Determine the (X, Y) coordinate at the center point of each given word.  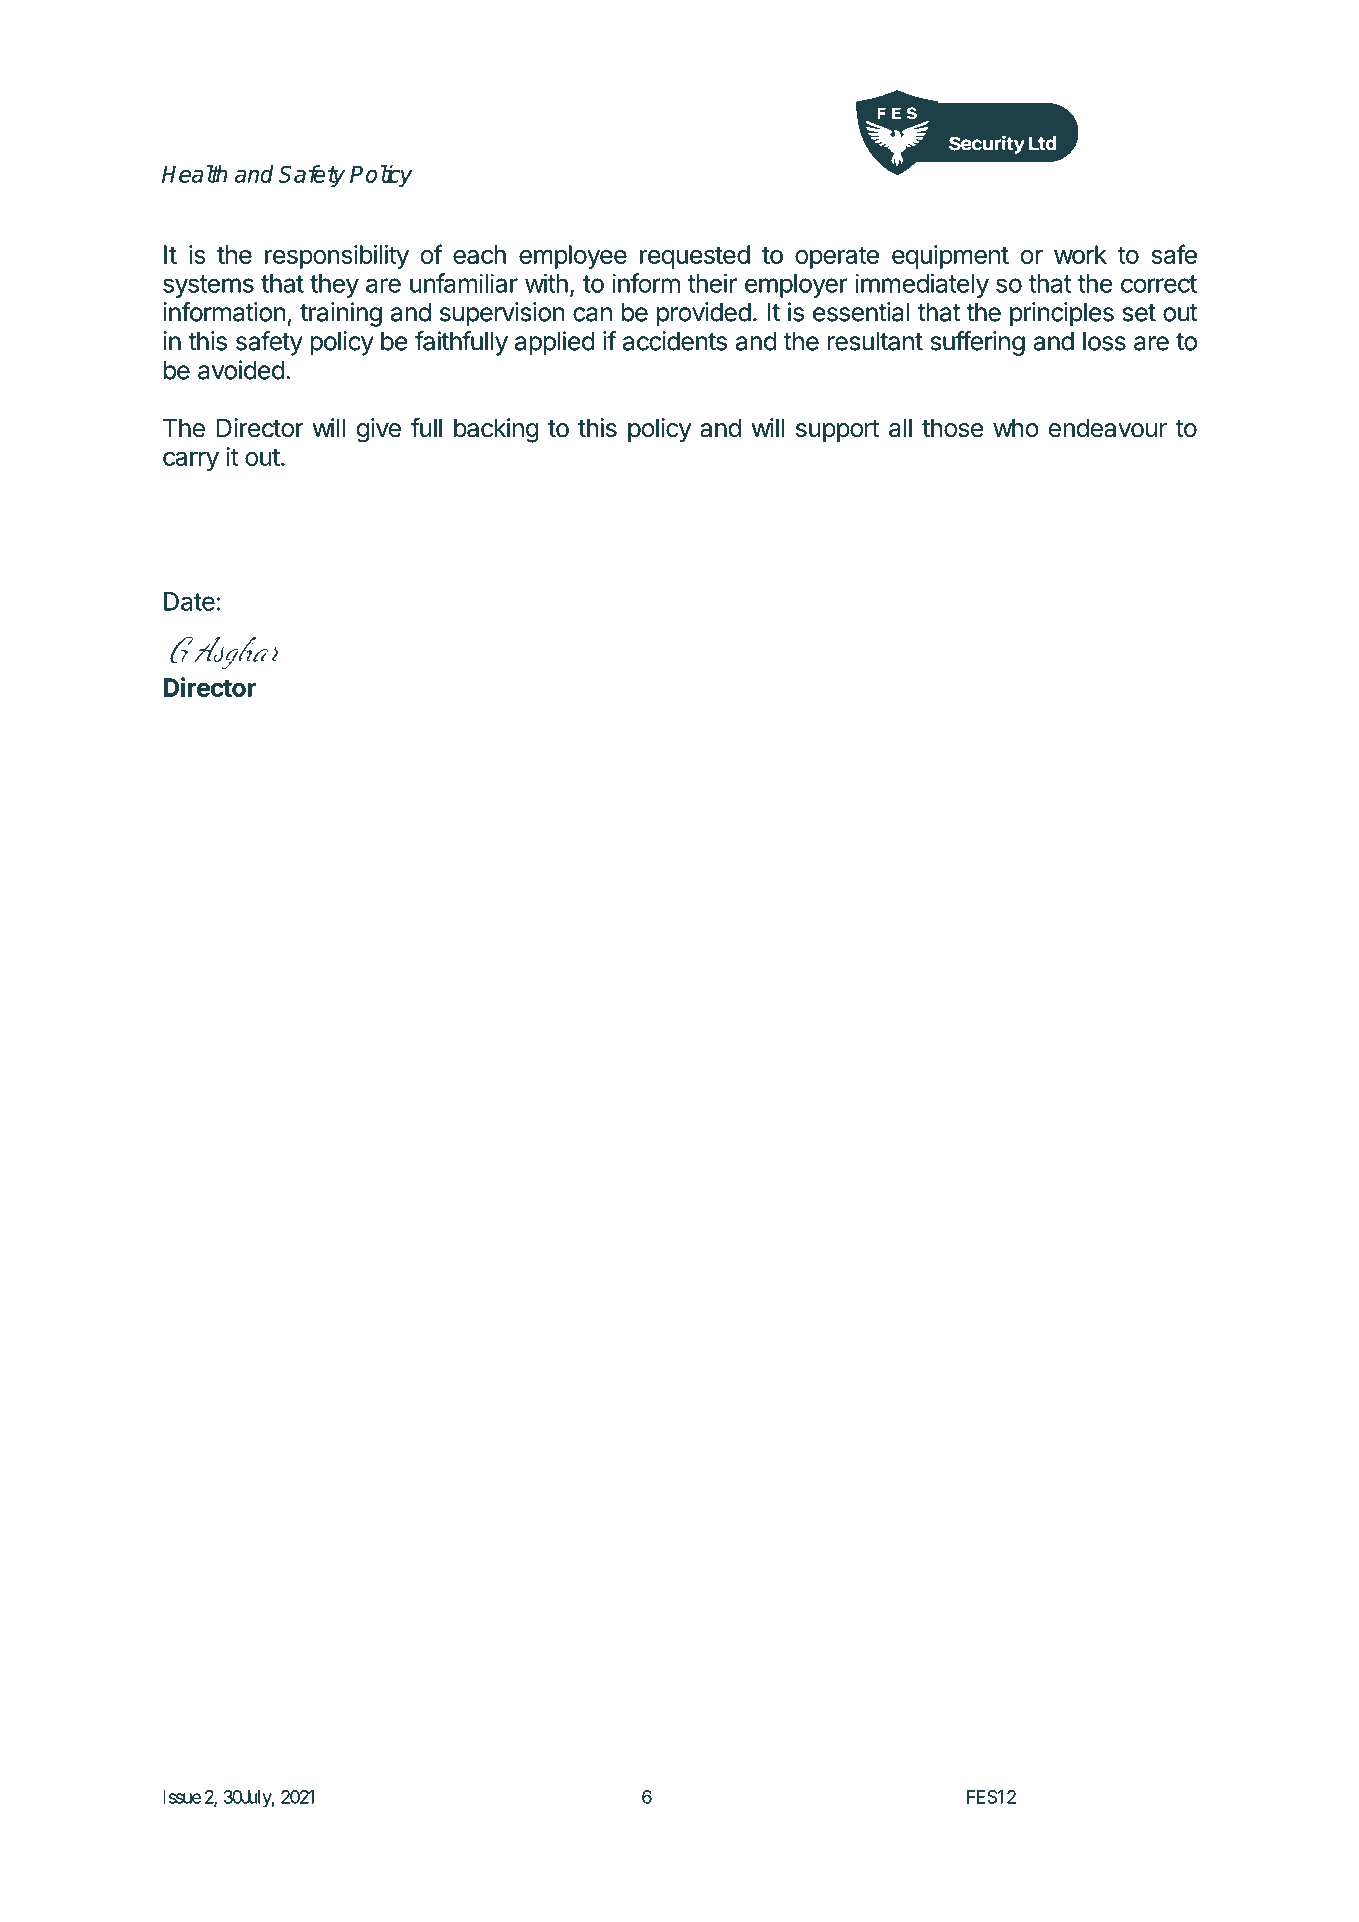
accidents (675, 341)
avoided (241, 370)
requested (695, 257)
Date (189, 601)
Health (194, 174)
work (1080, 254)
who (1016, 428)
